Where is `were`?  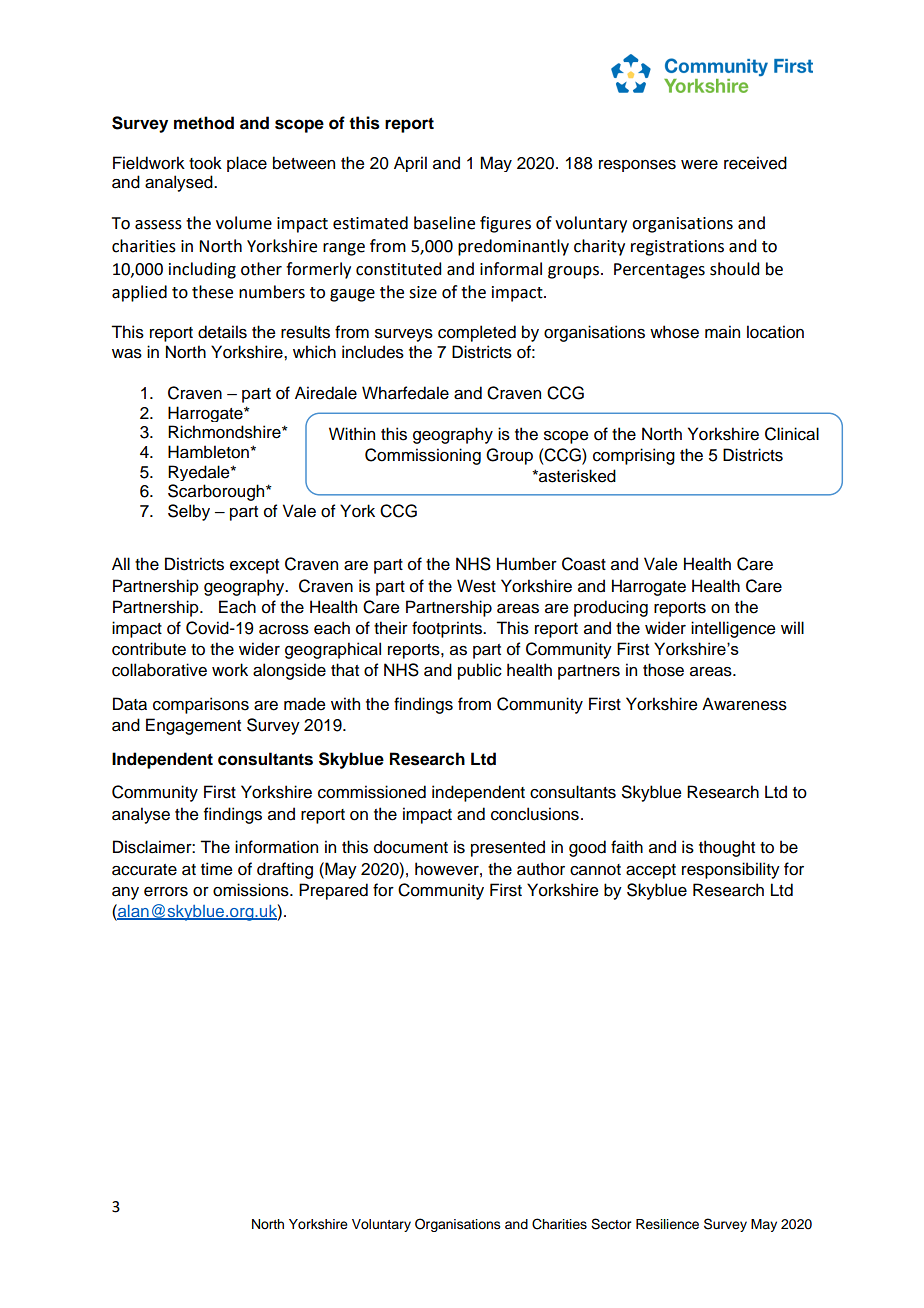
were is located at coordinates (699, 165).
